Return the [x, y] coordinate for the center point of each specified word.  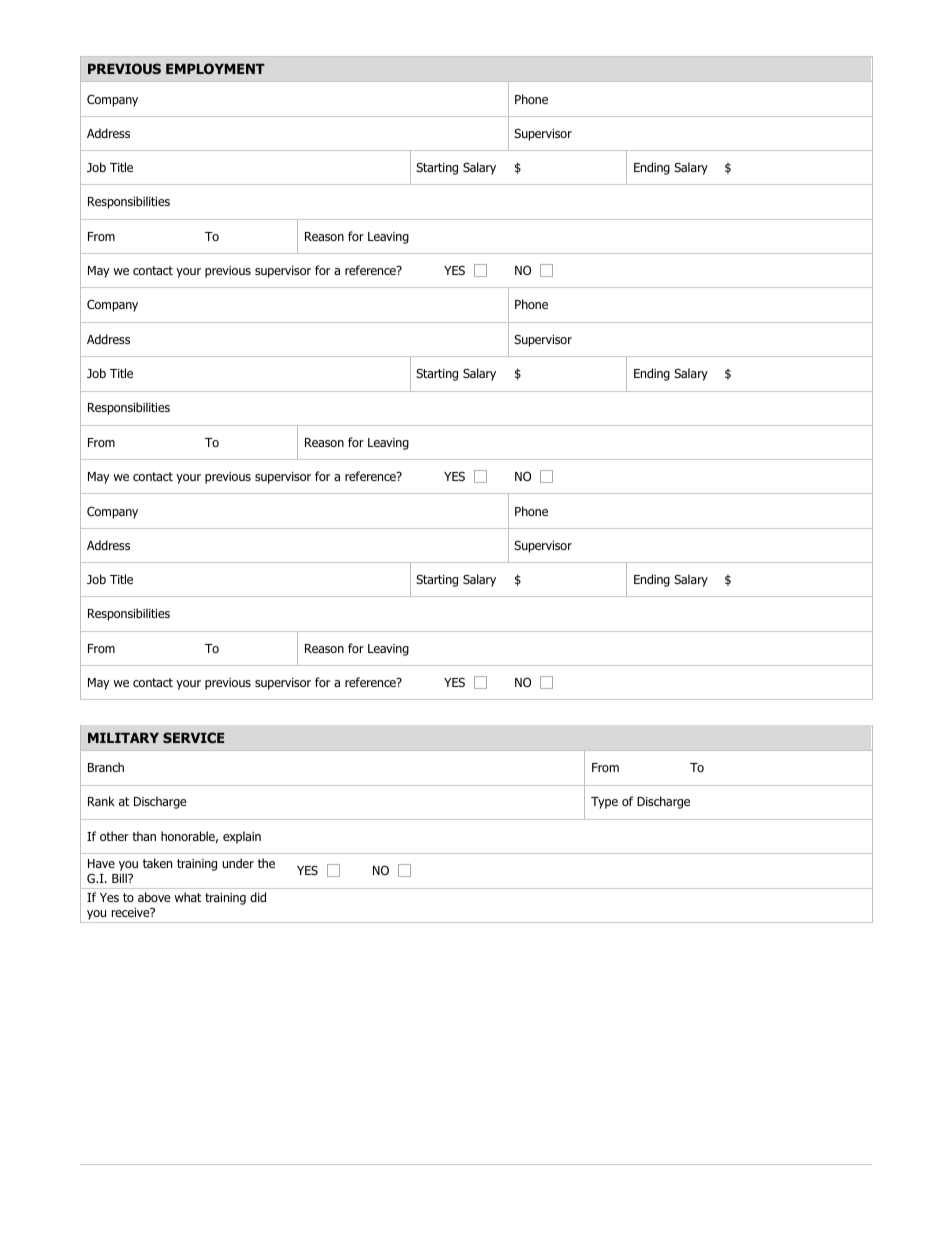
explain [242, 837]
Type [604, 803]
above [154, 897]
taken [157, 863]
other [114, 836]
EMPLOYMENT [215, 68]
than [144, 836]
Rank [101, 801]
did [258, 897]
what [188, 897]
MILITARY [123, 738]
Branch [106, 767]
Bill [120, 878]
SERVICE [193, 737]
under [238, 863]
